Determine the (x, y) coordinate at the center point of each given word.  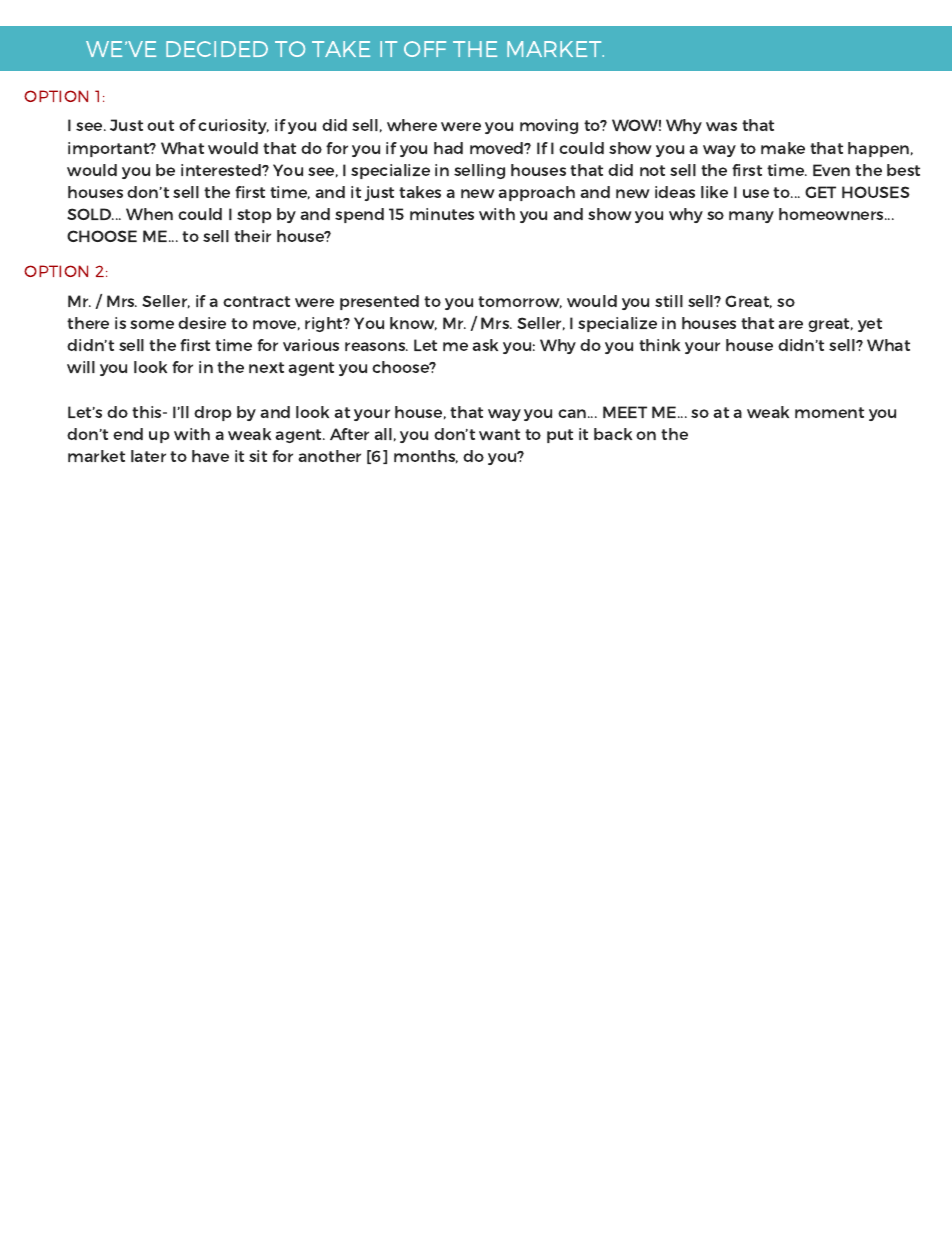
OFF (425, 49)
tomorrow (520, 302)
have (210, 456)
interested (222, 170)
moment (829, 412)
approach (536, 193)
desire (202, 323)
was (721, 126)
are (790, 324)
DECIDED (217, 49)
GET (820, 192)
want (499, 434)
